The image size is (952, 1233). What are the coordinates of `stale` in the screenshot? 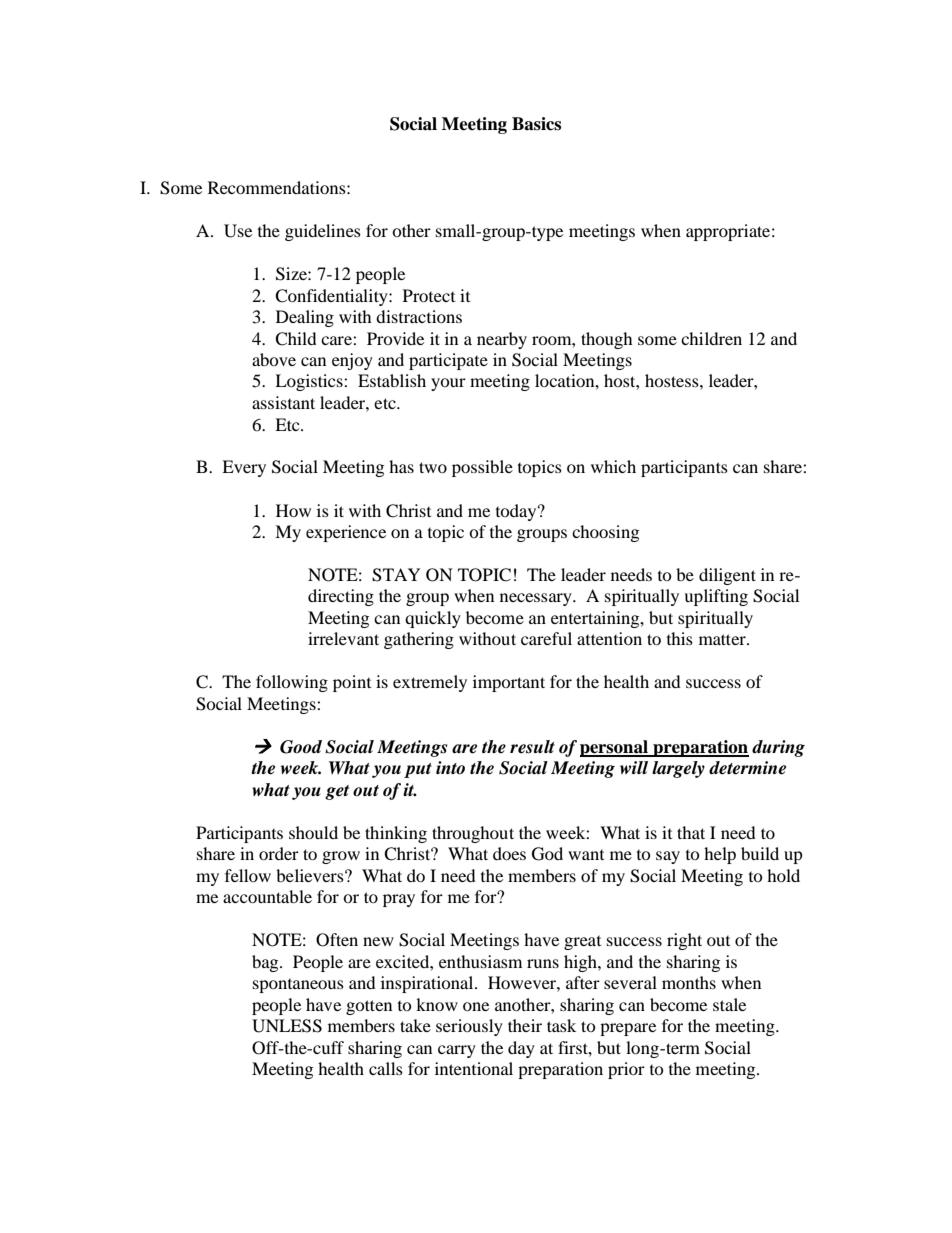 It's located at (729, 1004).
